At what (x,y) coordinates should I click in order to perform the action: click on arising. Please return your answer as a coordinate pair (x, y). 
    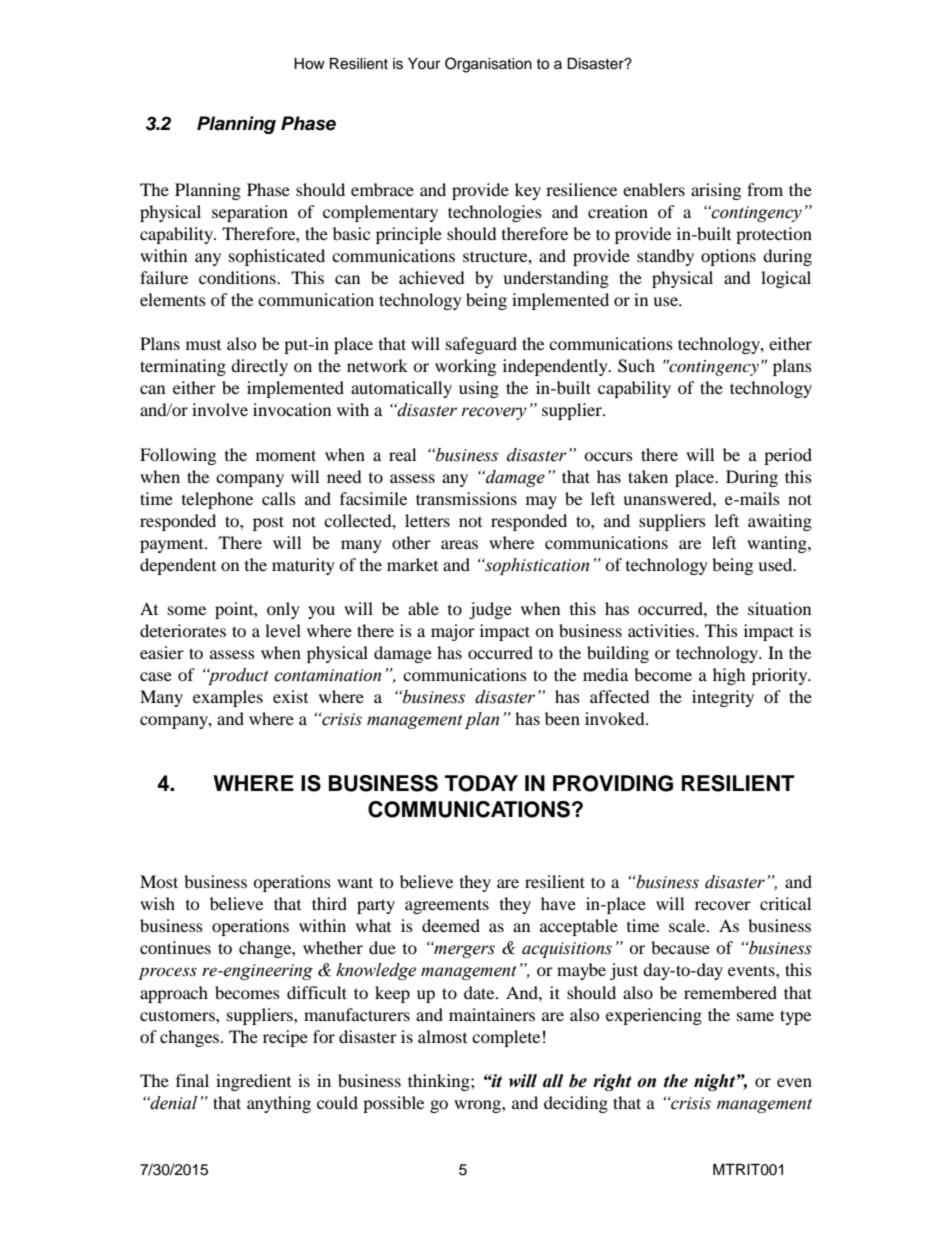
    Looking at the image, I should click on (716, 191).
